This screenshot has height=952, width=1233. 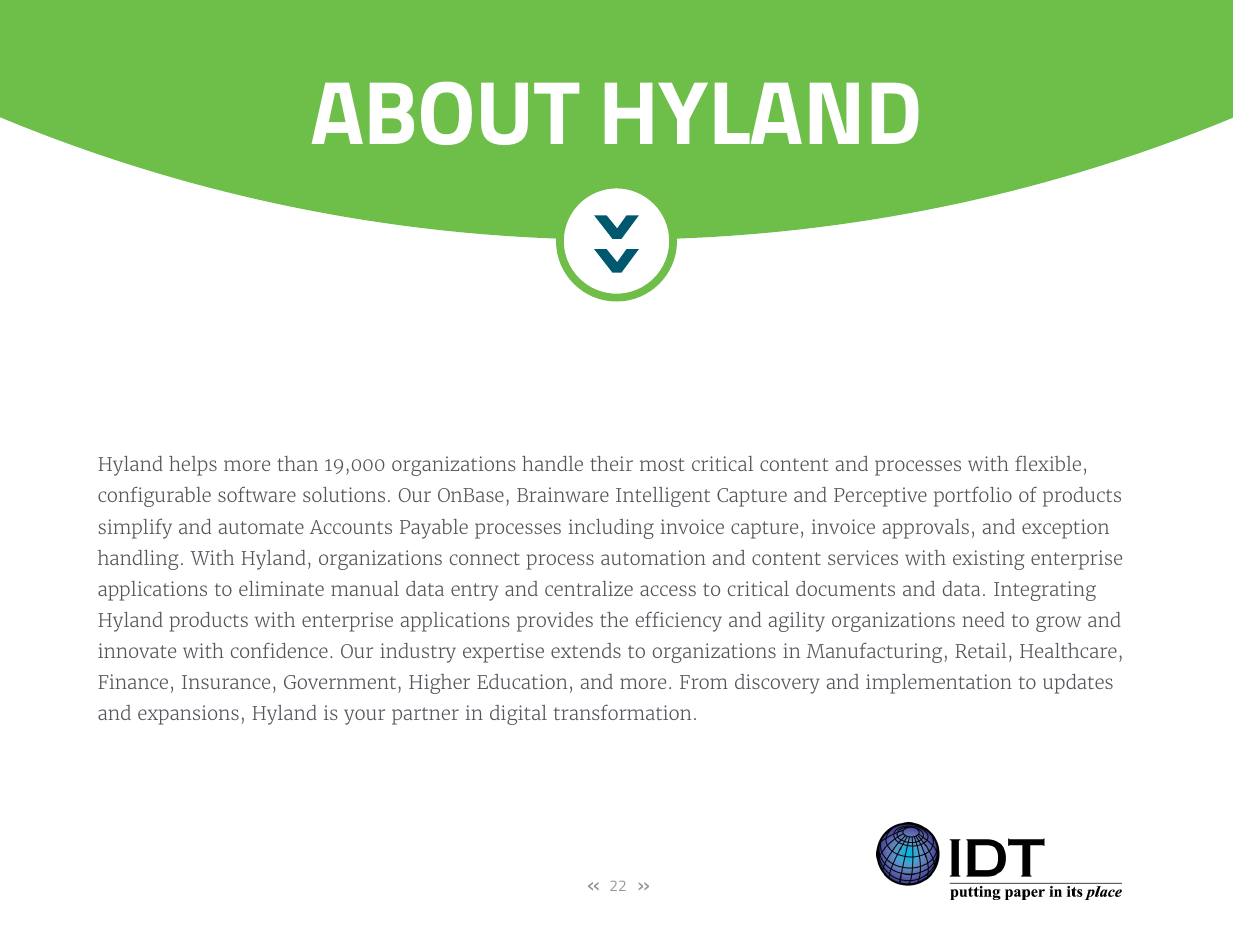 What do you see at coordinates (261, 527) in the screenshot?
I see `automate` at bounding box center [261, 527].
